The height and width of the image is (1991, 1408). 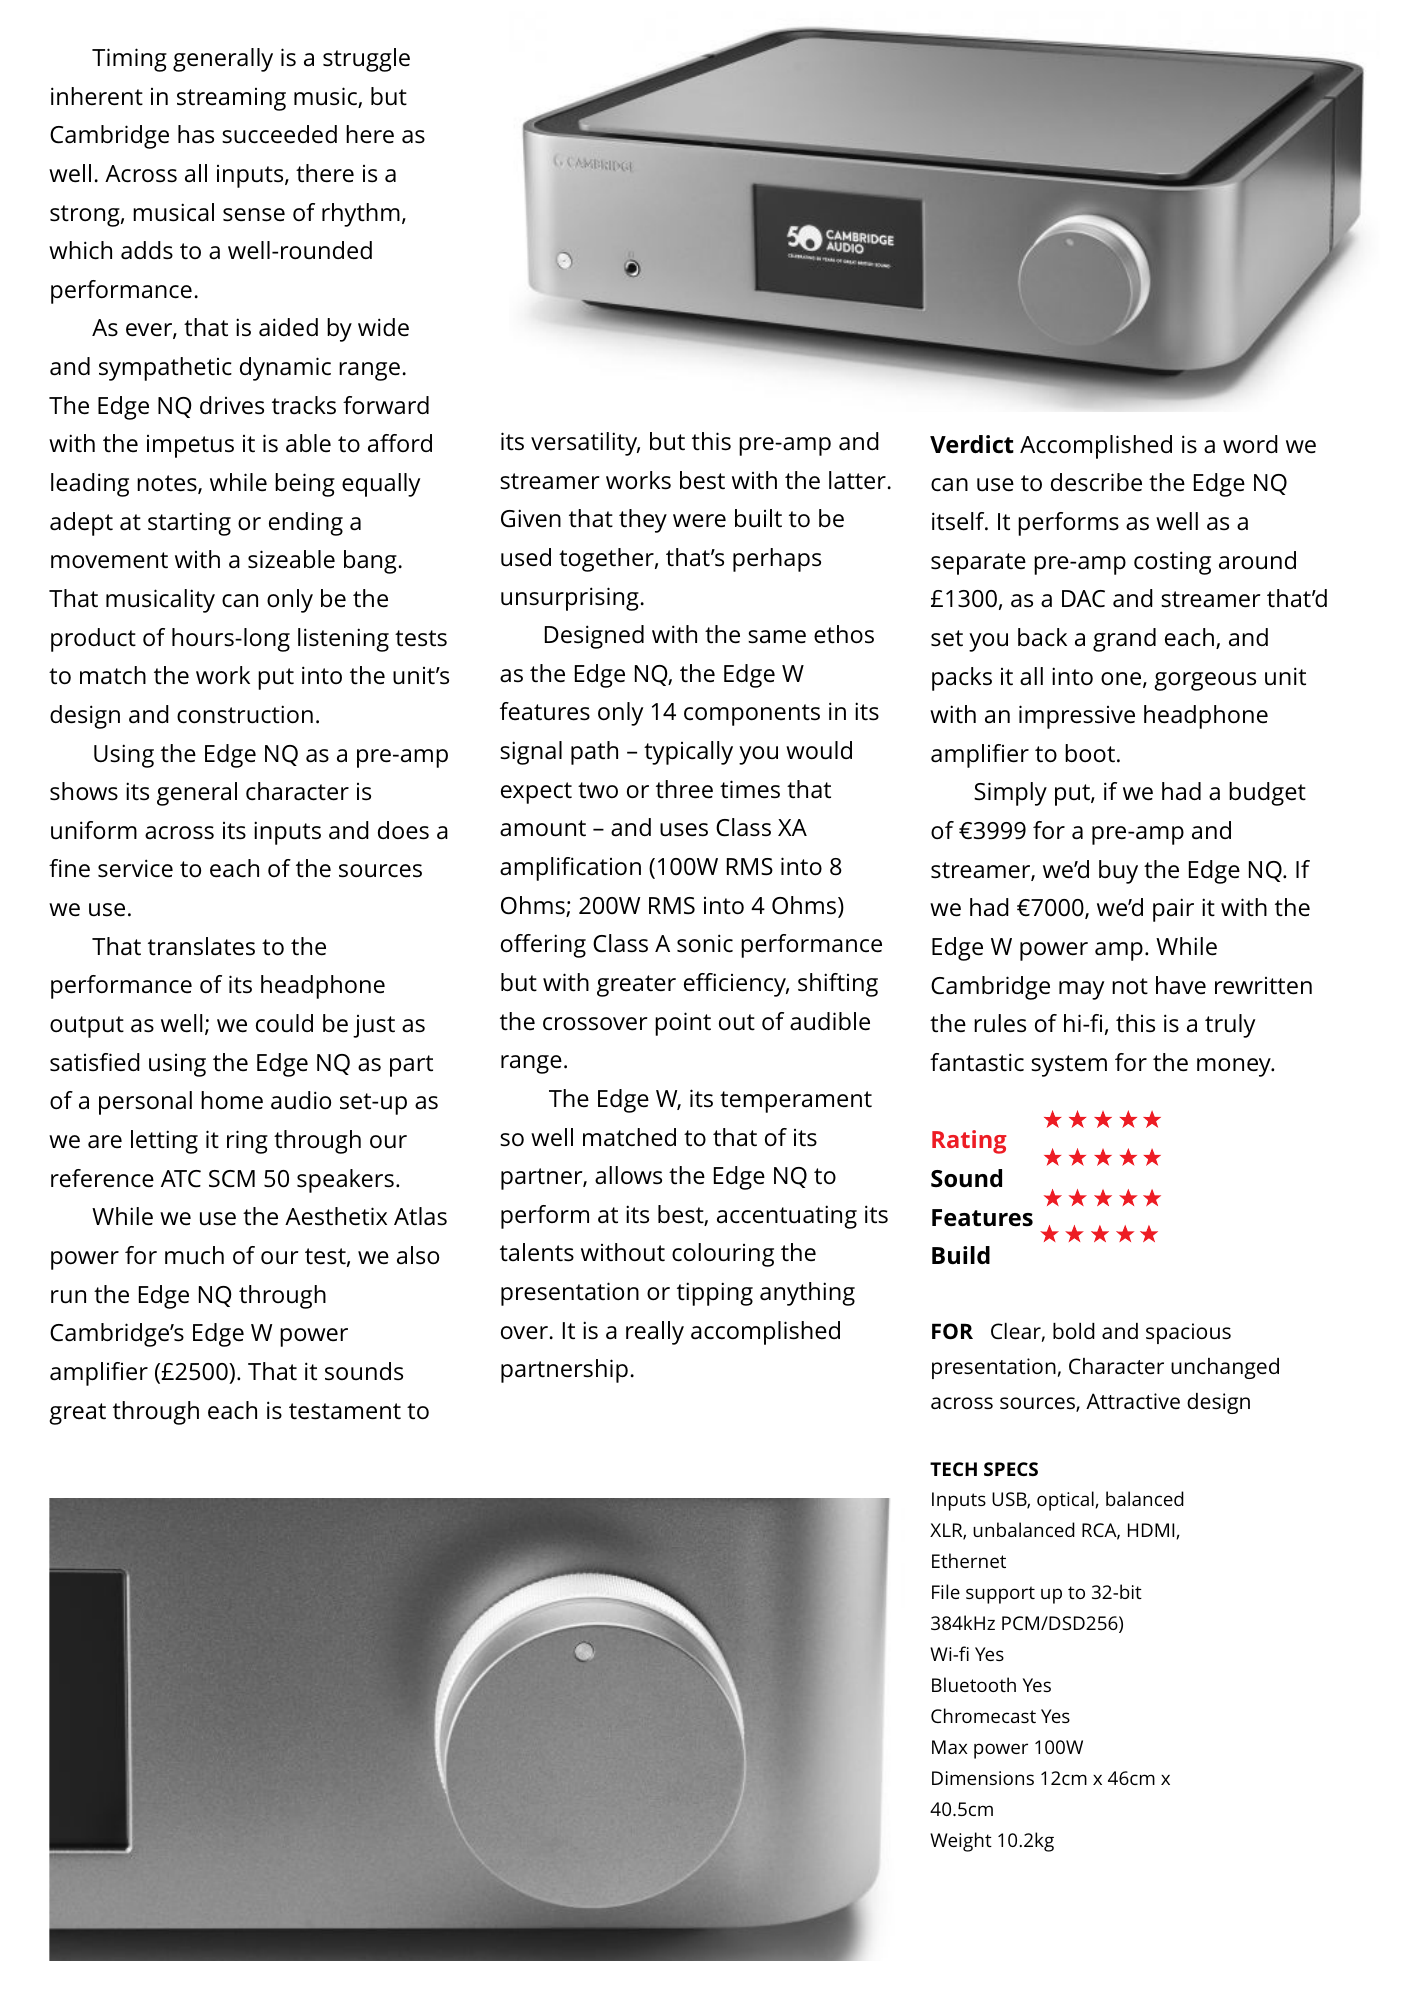 What do you see at coordinates (231, 99) in the image?
I see `streaming` at bounding box center [231, 99].
